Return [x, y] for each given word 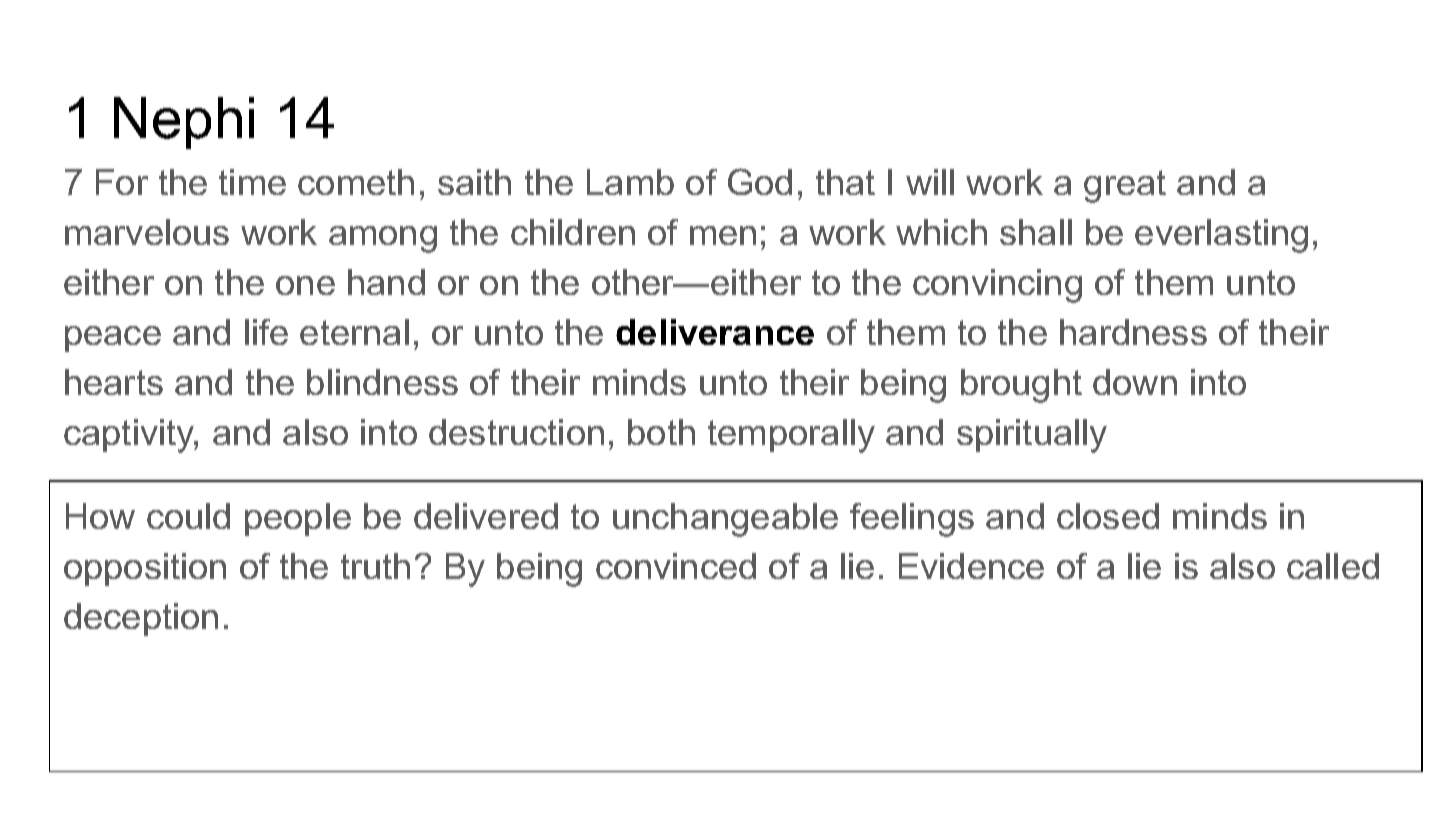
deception [141, 619]
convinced [676, 566]
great [1125, 186]
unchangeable [725, 520]
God [760, 181]
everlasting [1221, 236]
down [1135, 382]
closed [1108, 516]
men [723, 235]
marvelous [147, 232]
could [188, 516]
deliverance [715, 332]
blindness [382, 382]
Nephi [184, 123]
